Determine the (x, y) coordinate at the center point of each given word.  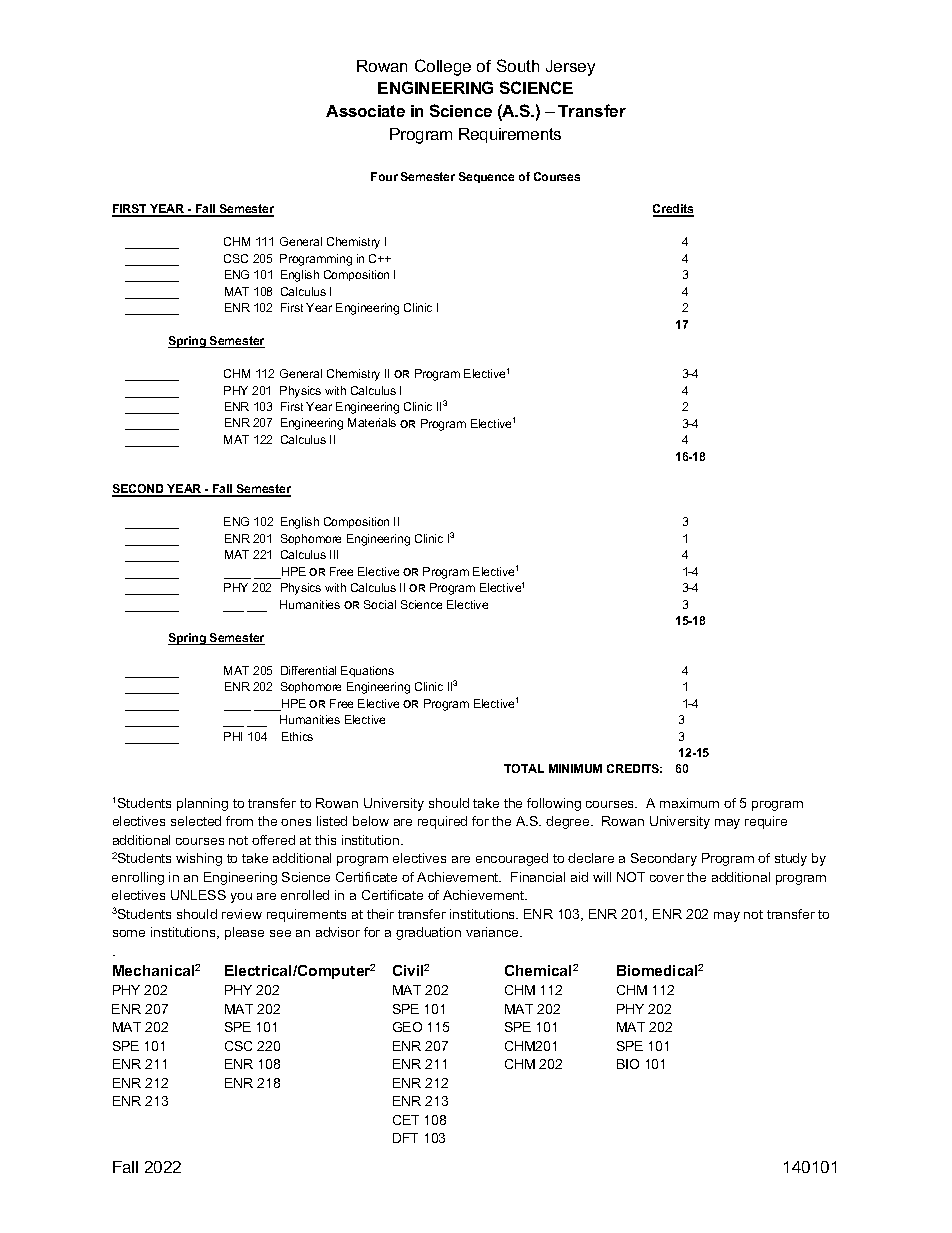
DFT (405, 1138)
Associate (365, 111)
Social (380, 604)
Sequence (486, 177)
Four (384, 176)
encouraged (512, 859)
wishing (199, 859)
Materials (372, 422)
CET (406, 1120)
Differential (308, 670)
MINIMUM (575, 768)
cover (667, 878)
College (443, 67)
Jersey (570, 68)
